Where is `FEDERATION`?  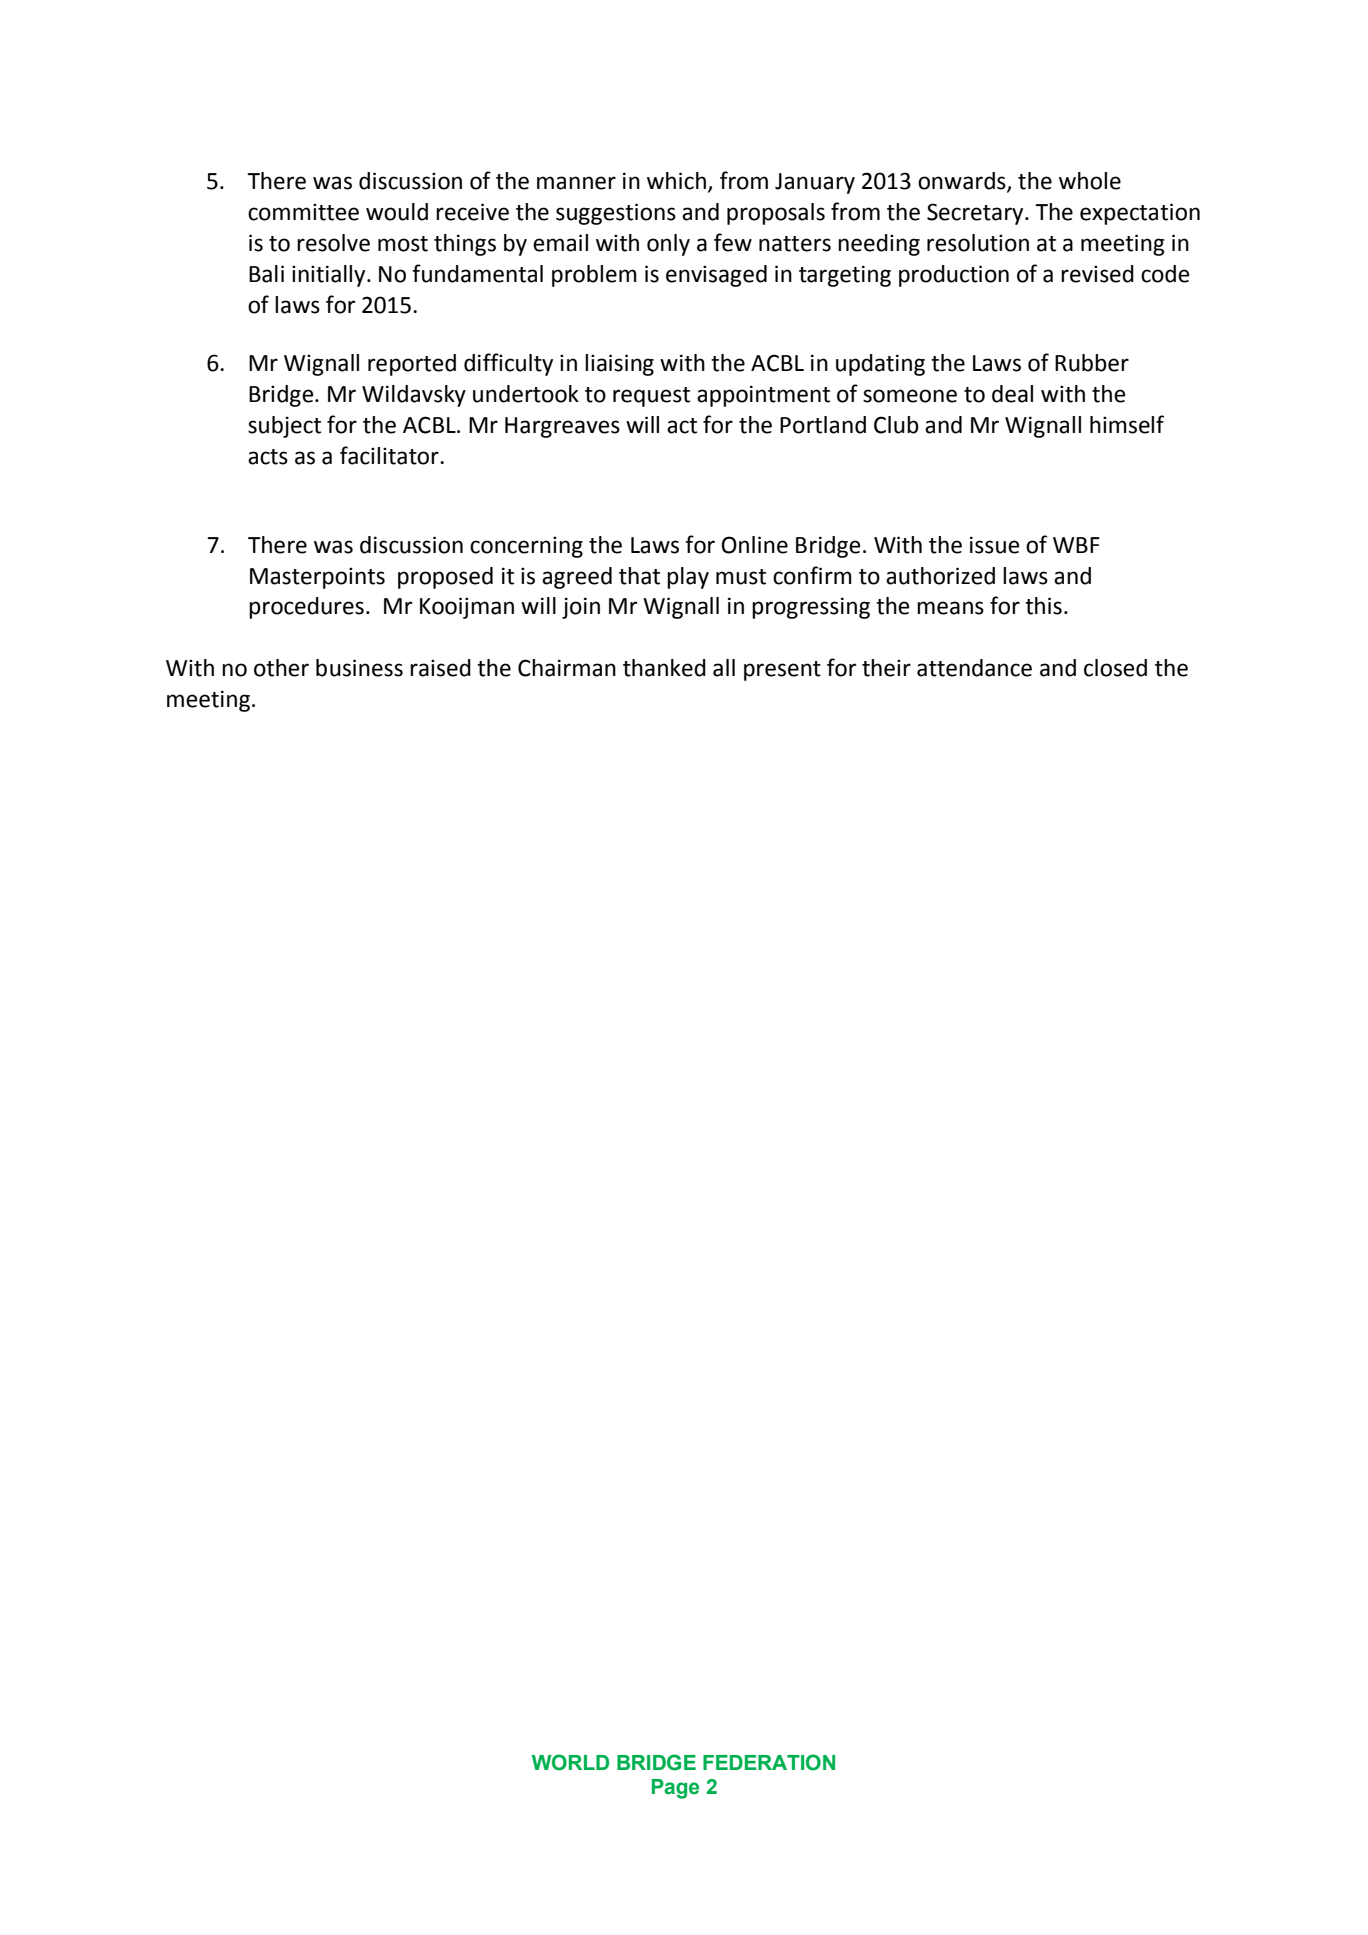 FEDERATION is located at coordinates (769, 1762).
